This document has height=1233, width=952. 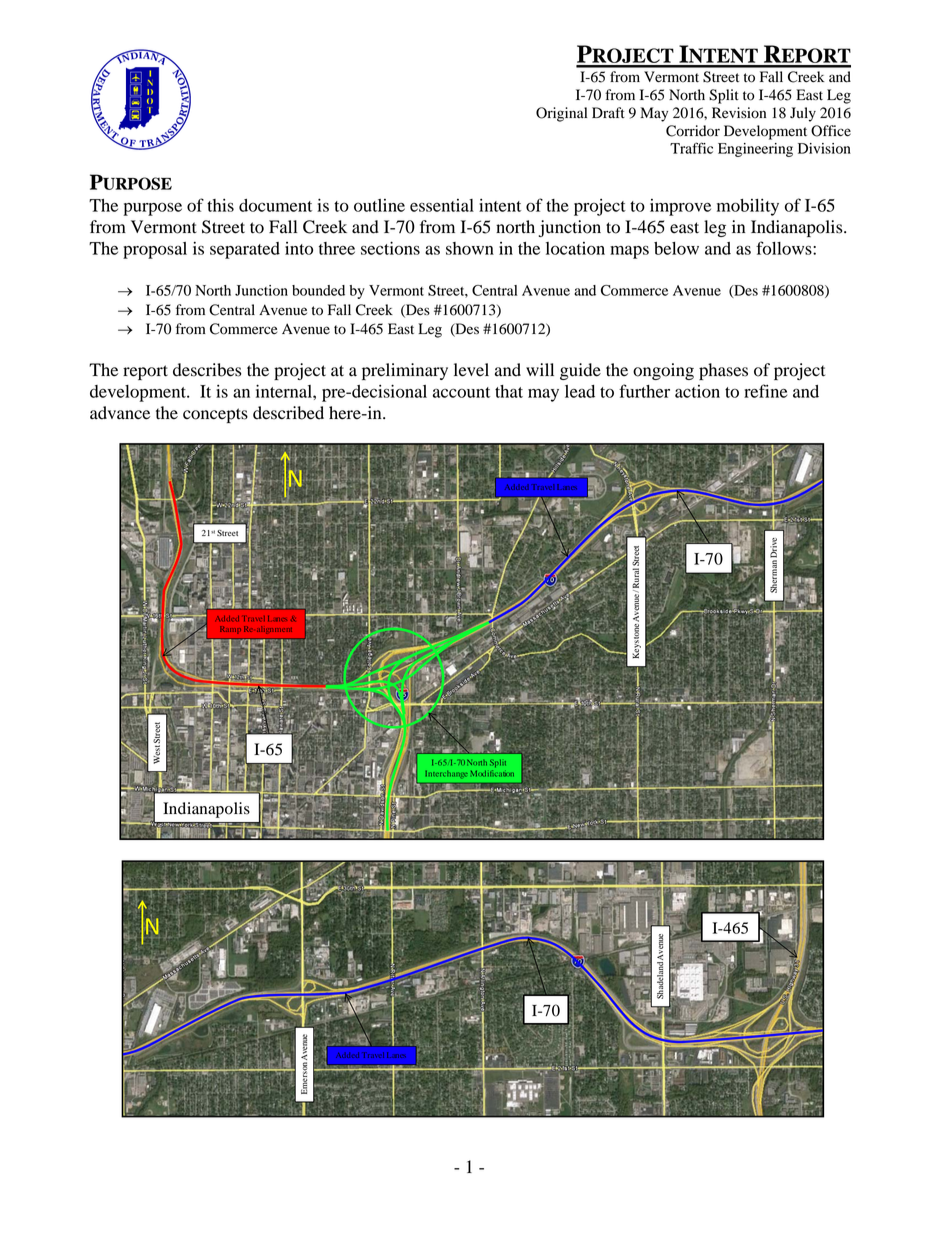 What do you see at coordinates (220, 205) in the document?
I see `this` at bounding box center [220, 205].
